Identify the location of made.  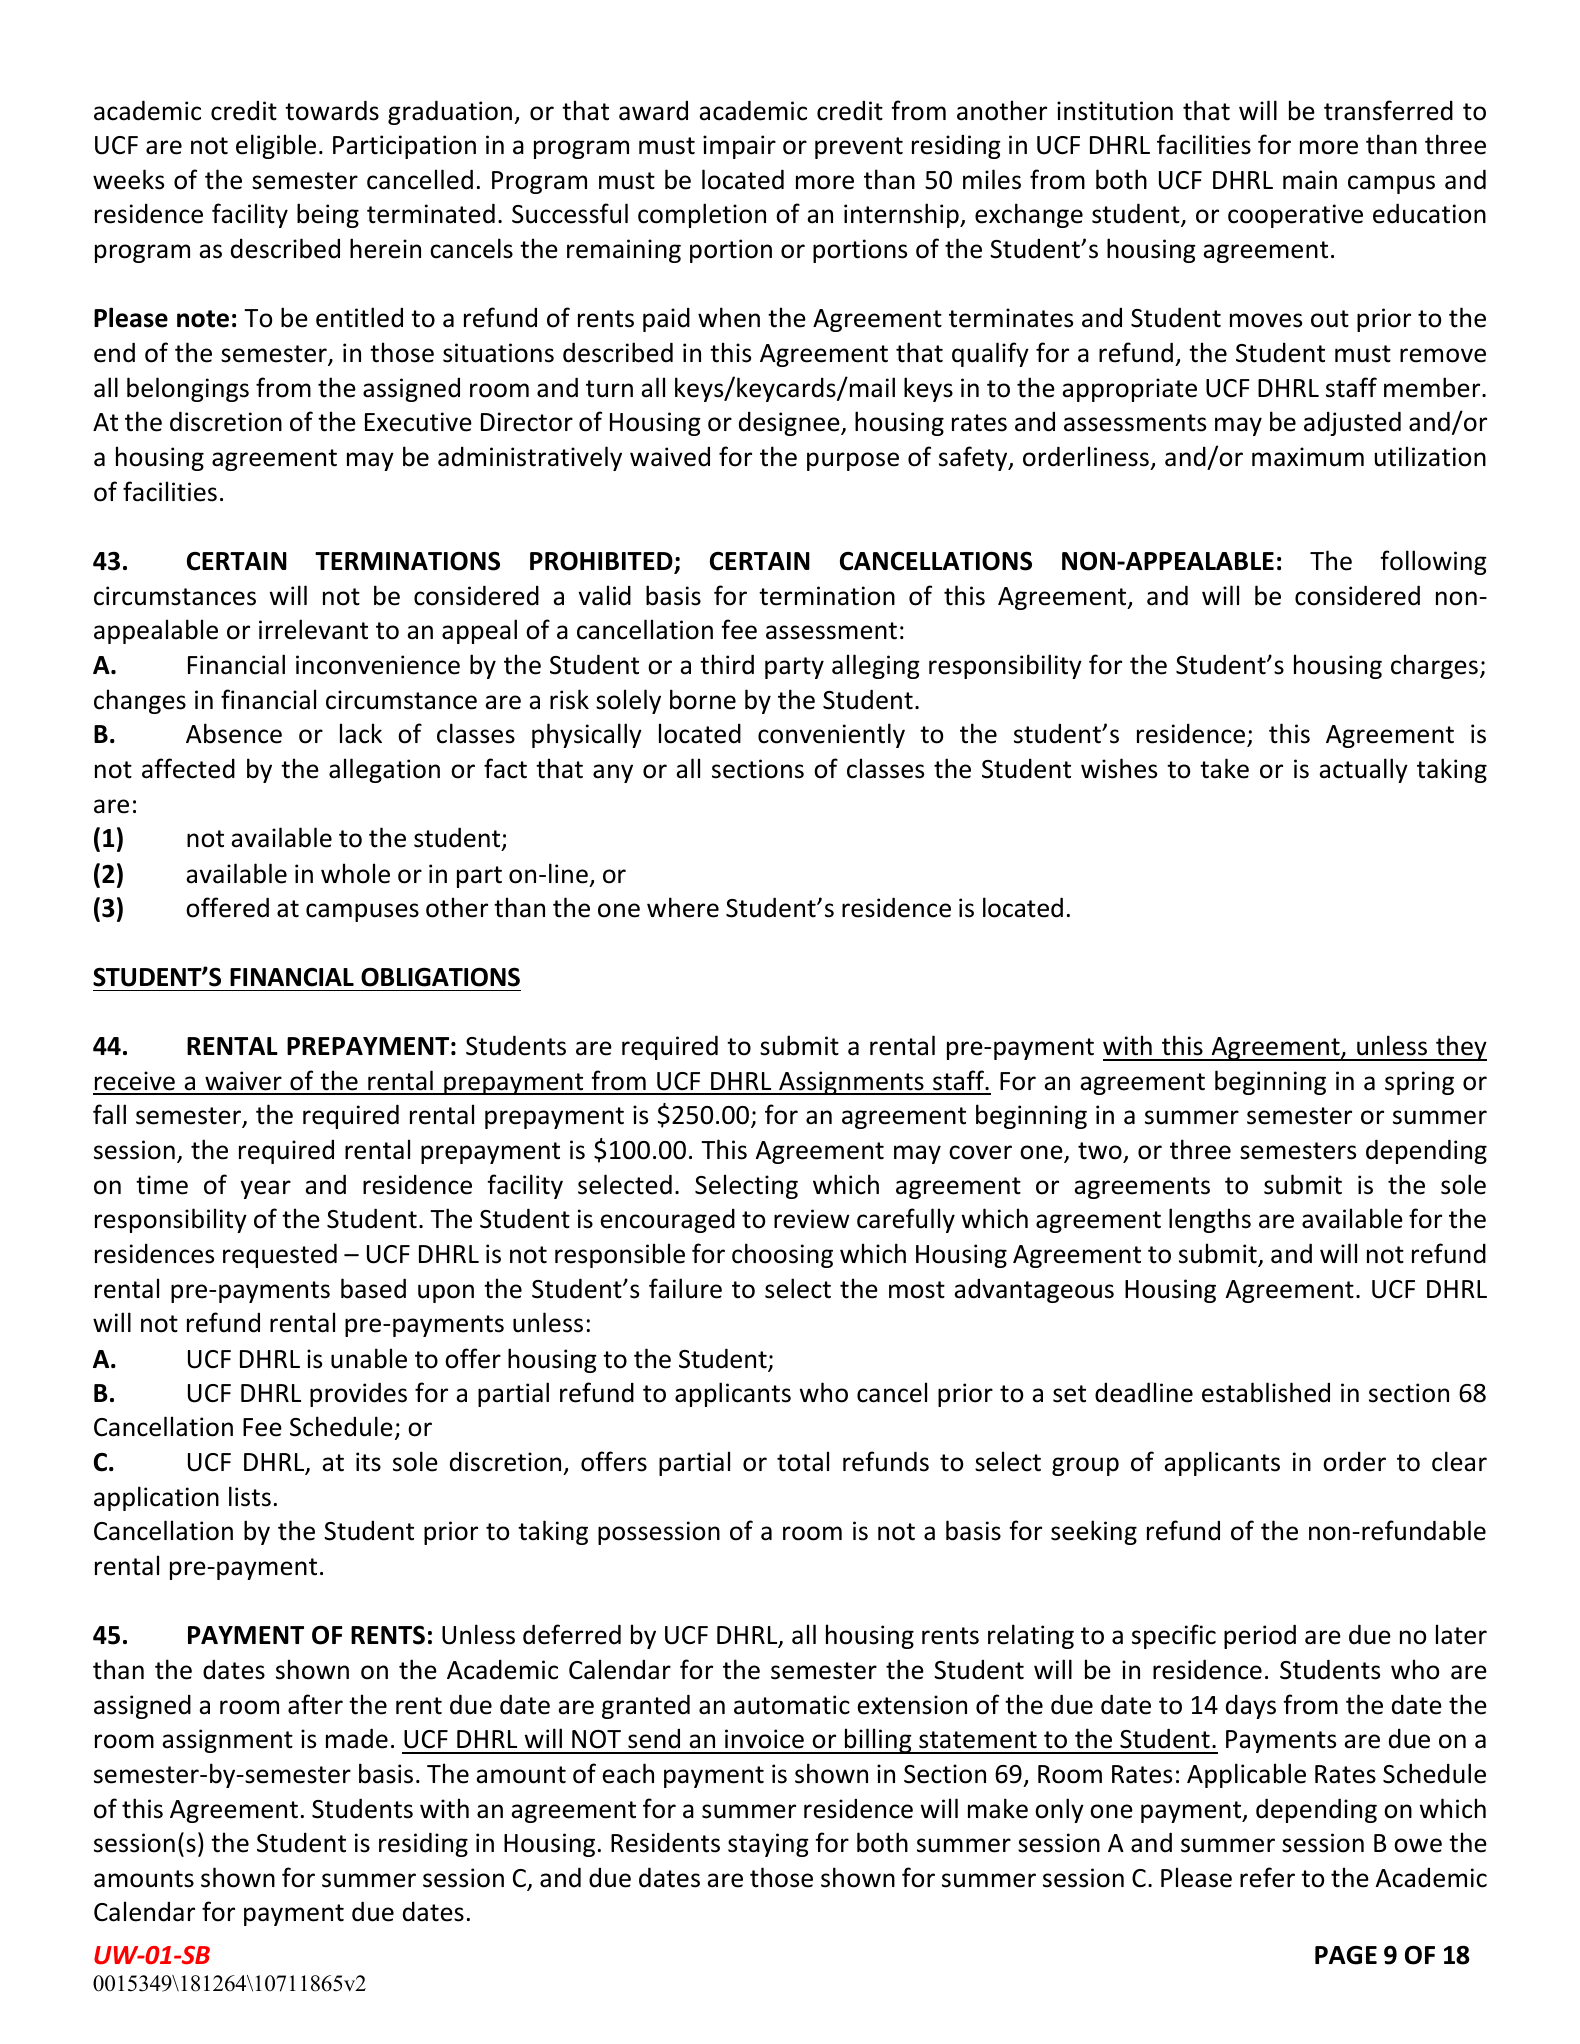
(357, 1738).
